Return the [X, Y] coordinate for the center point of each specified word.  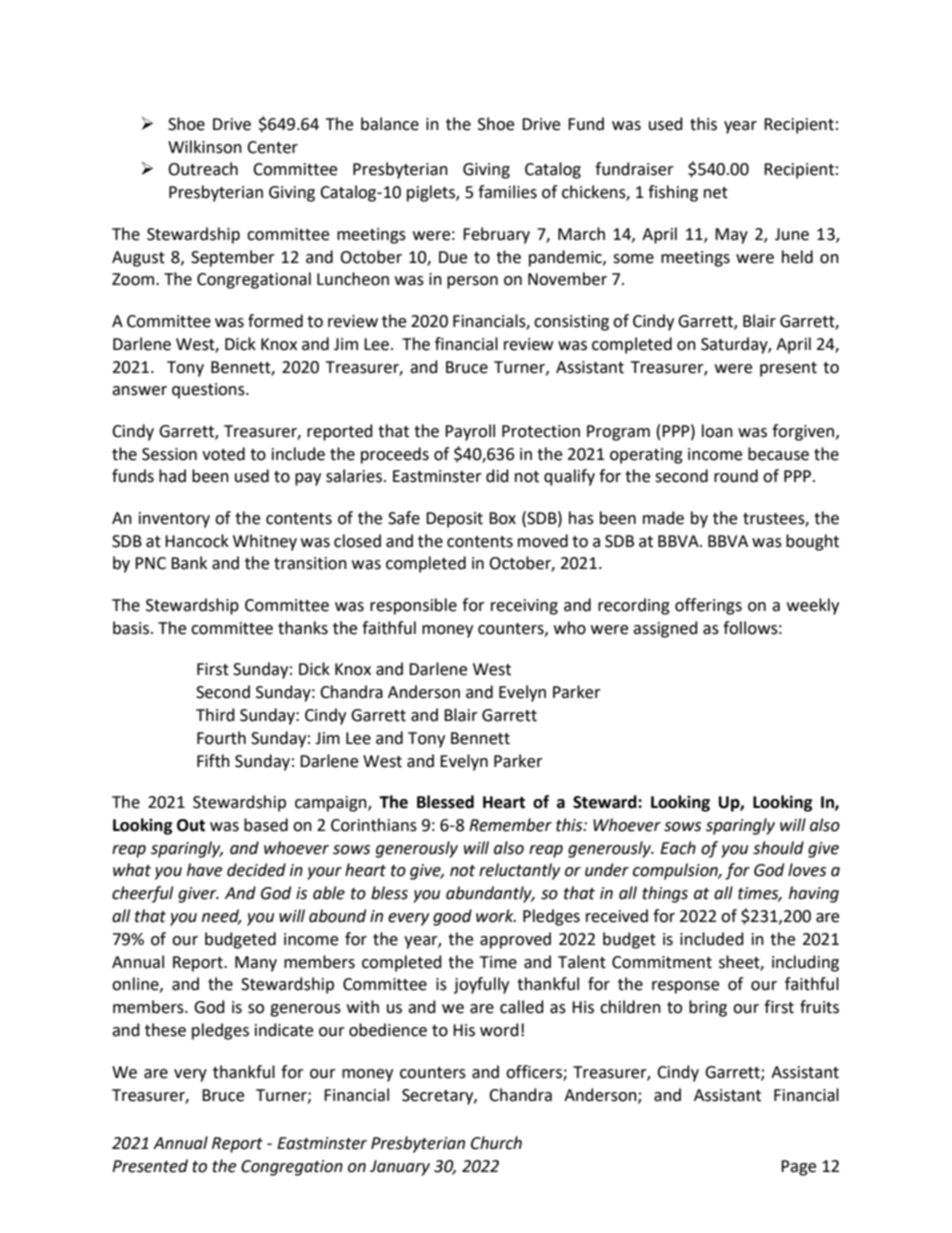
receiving [524, 607]
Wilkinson [205, 147]
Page [798, 1168]
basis [131, 628]
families [507, 192]
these [165, 1030]
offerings [708, 606]
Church [496, 1143]
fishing [673, 193]
